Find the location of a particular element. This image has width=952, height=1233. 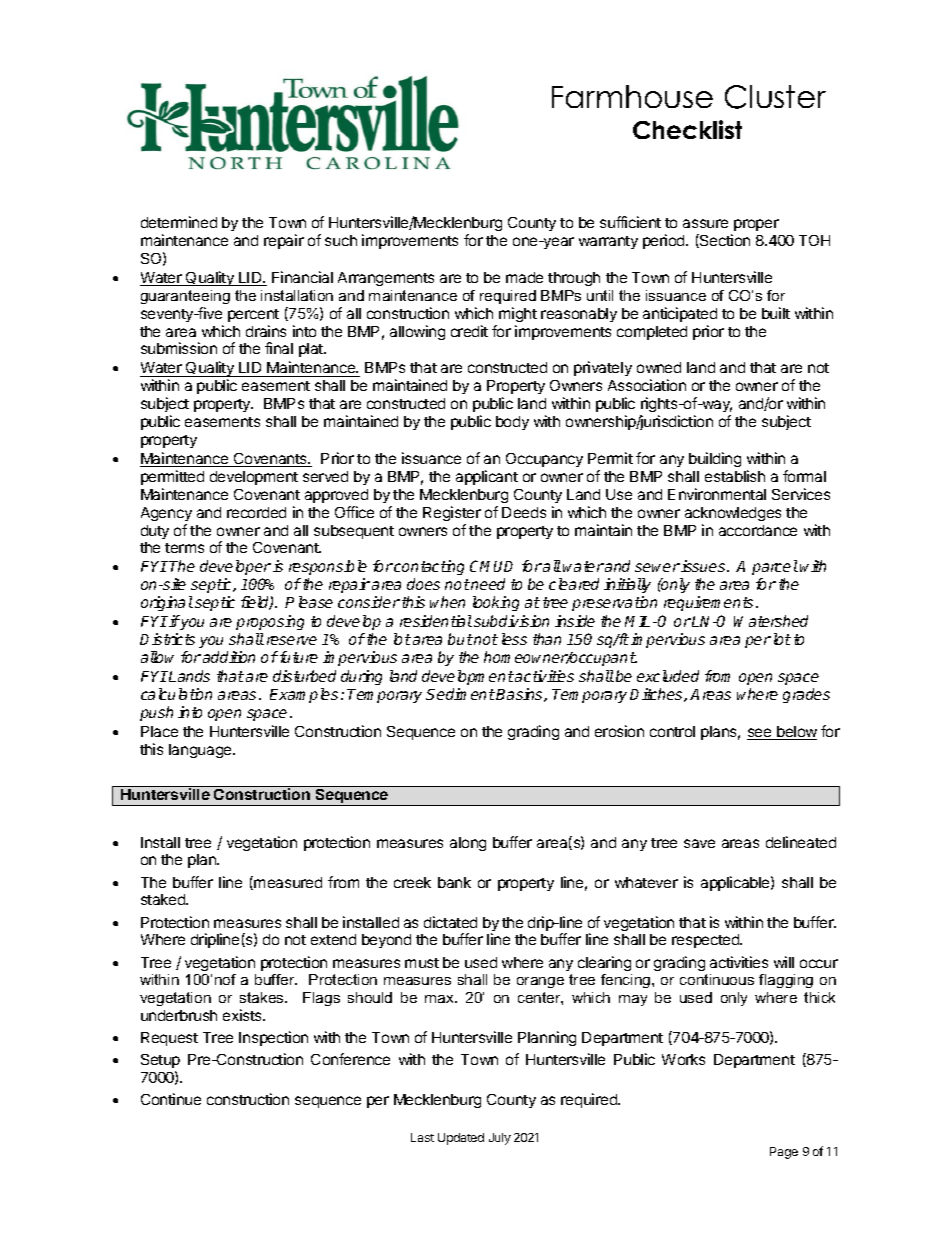

Farmhouse is located at coordinates (632, 96).
